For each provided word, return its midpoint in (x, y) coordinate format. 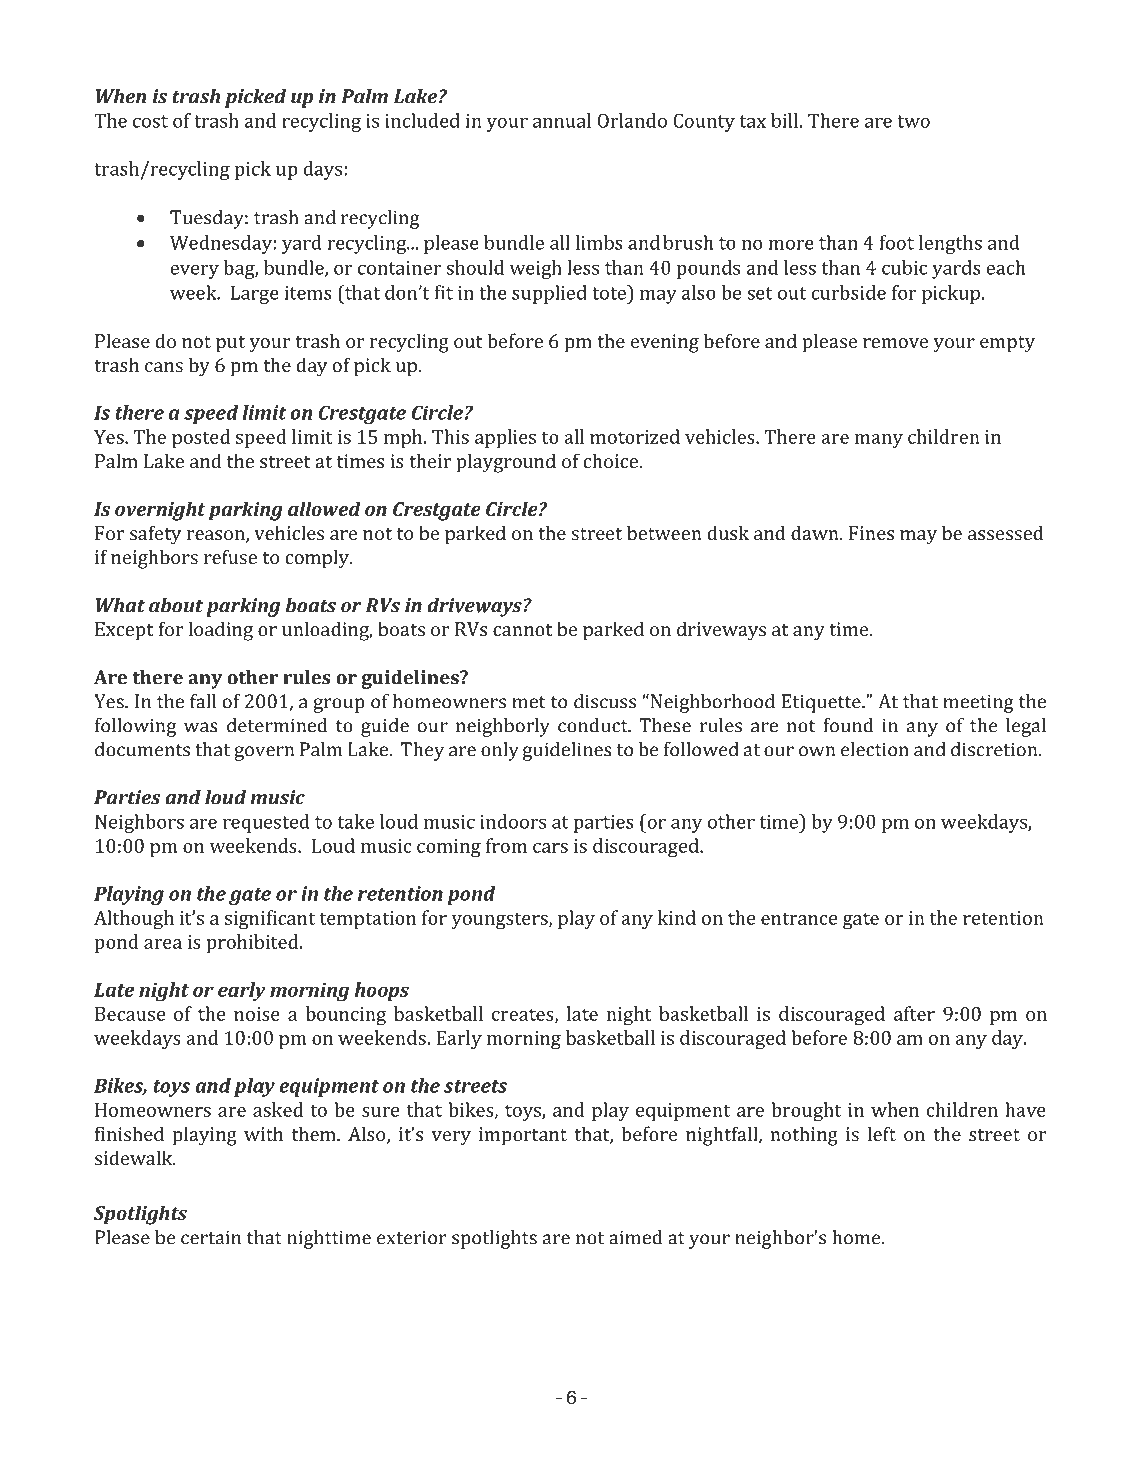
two (913, 121)
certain (211, 1237)
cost (150, 121)
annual (562, 120)
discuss (605, 701)
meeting (978, 703)
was (201, 727)
